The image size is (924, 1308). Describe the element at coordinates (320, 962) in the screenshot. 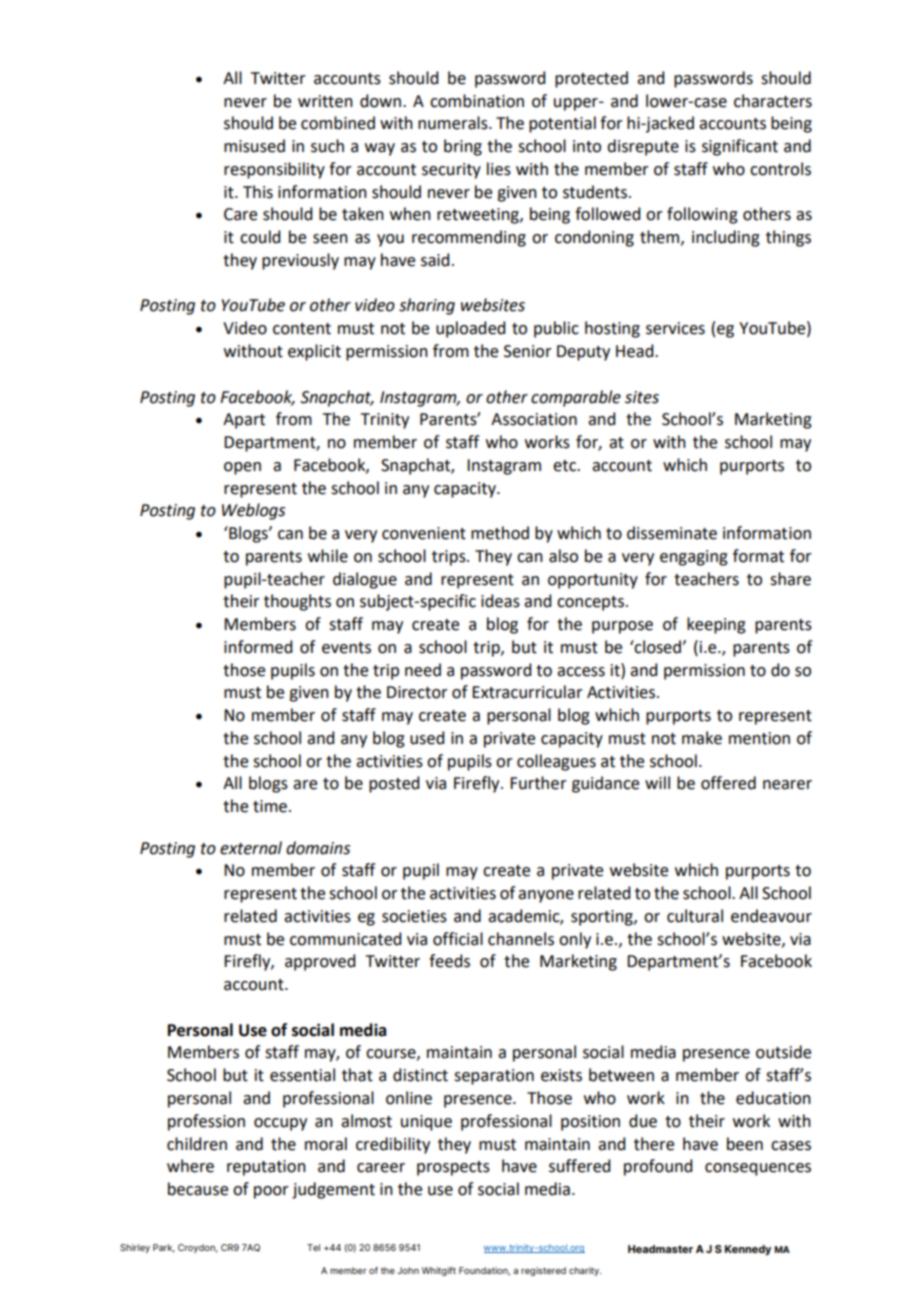

I see `approved` at that location.
